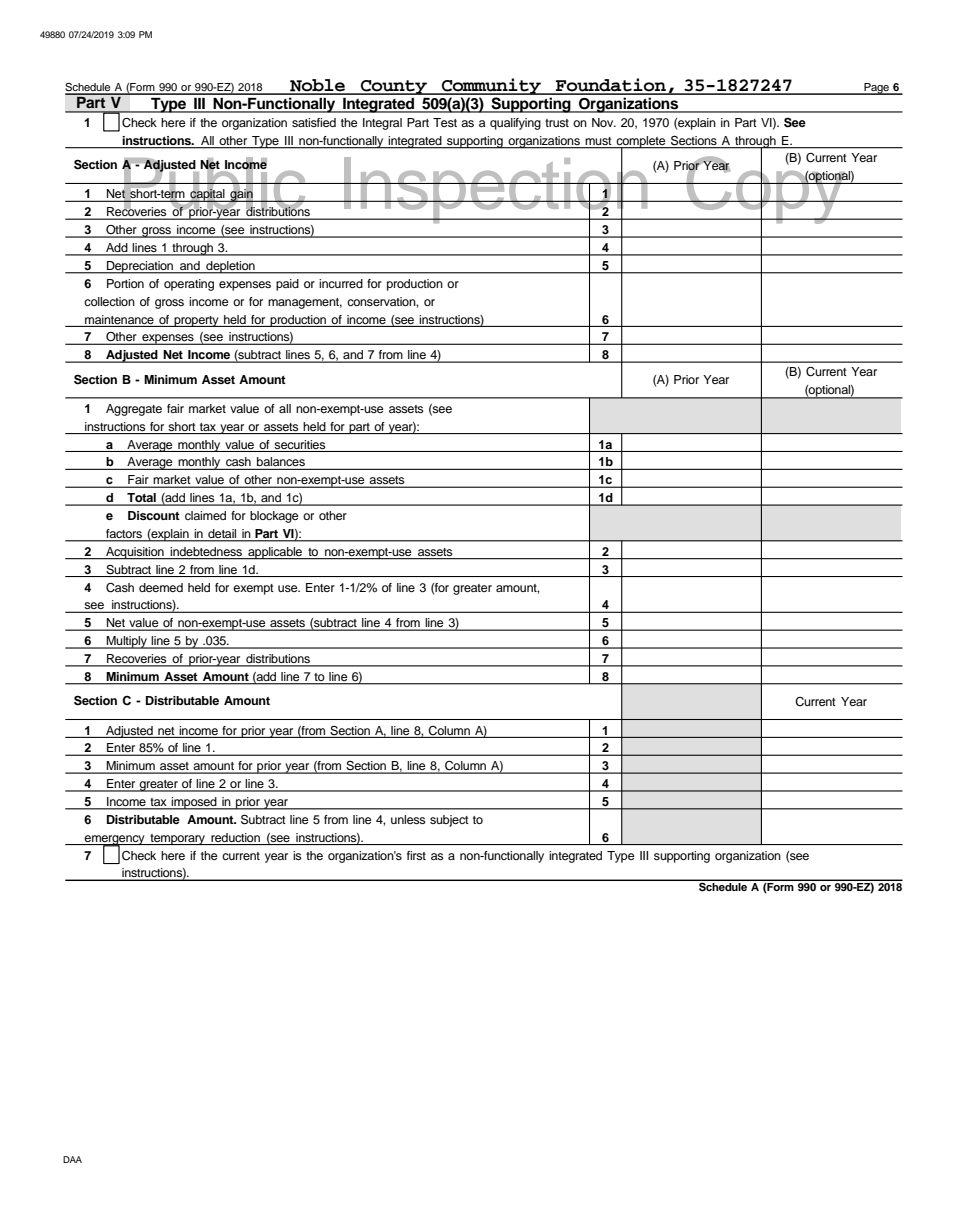 Image resolution: width=966 pixels, height=1232 pixels. I want to click on Page, so click(876, 89).
